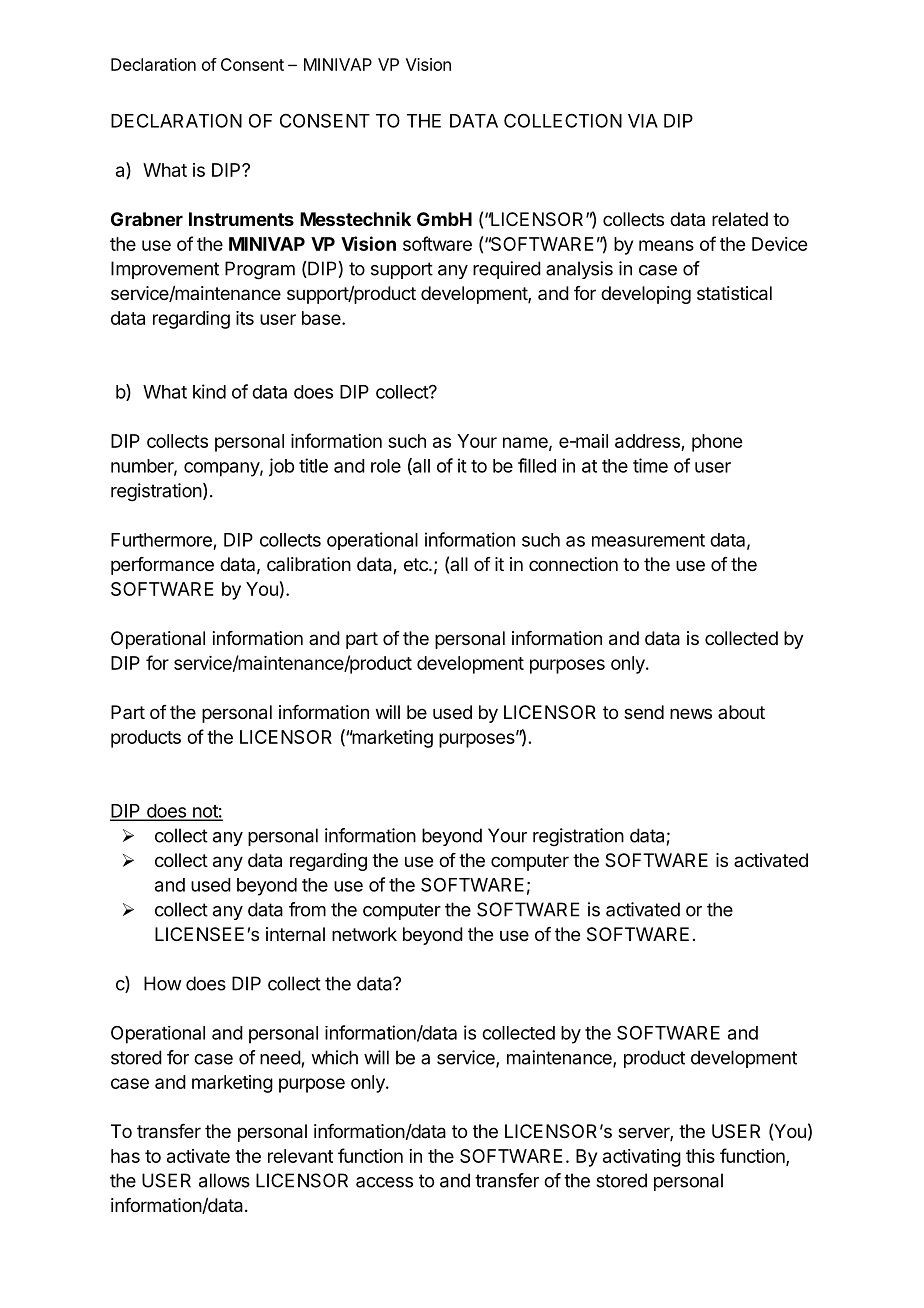 The height and width of the page is (1308, 924). Describe the element at coordinates (648, 540) in the page. I see `measurement` at that location.
